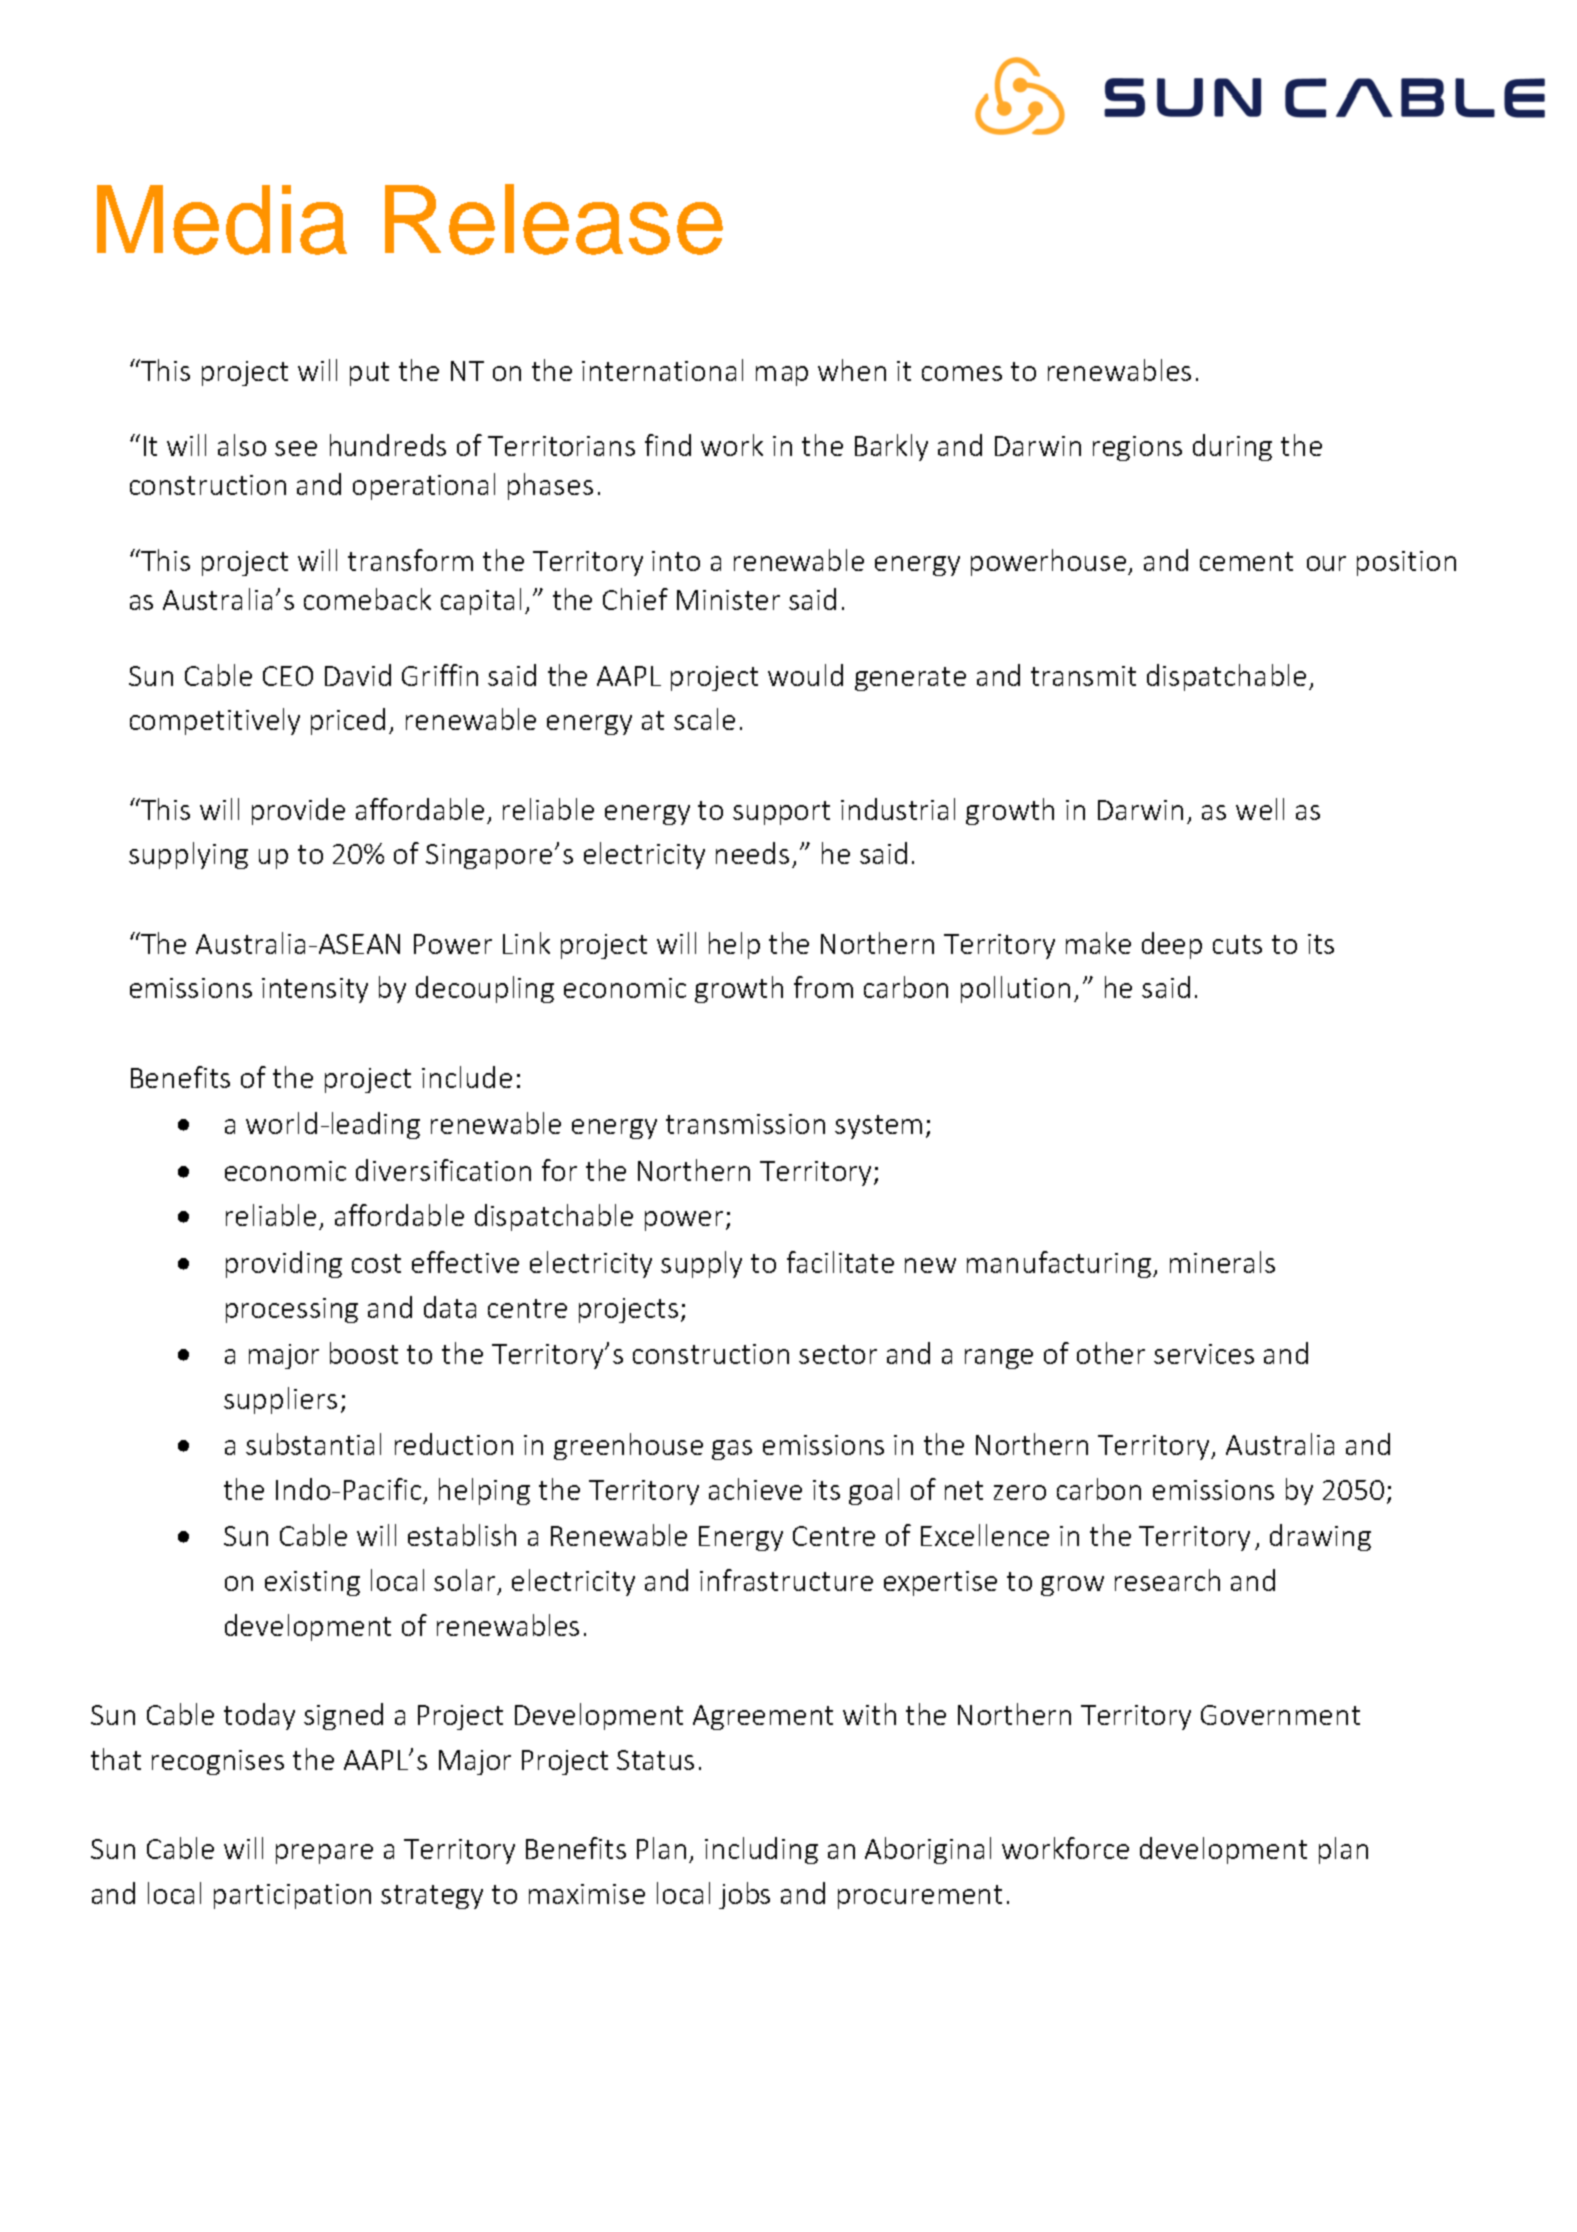  Describe the element at coordinates (324, 1854) in the image. I see `prepare` at that location.
